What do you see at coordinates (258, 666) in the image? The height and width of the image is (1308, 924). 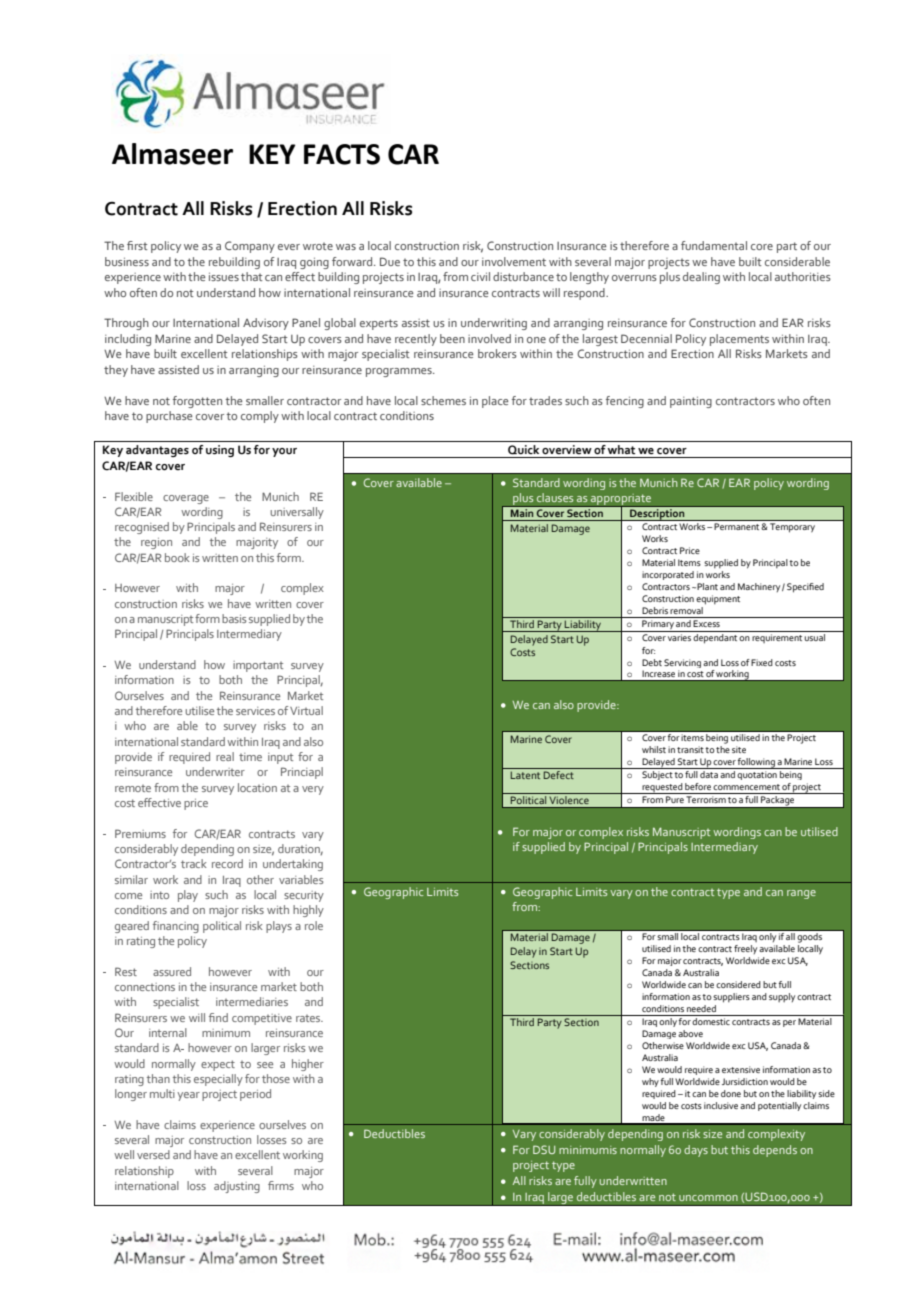 I see `important` at bounding box center [258, 666].
